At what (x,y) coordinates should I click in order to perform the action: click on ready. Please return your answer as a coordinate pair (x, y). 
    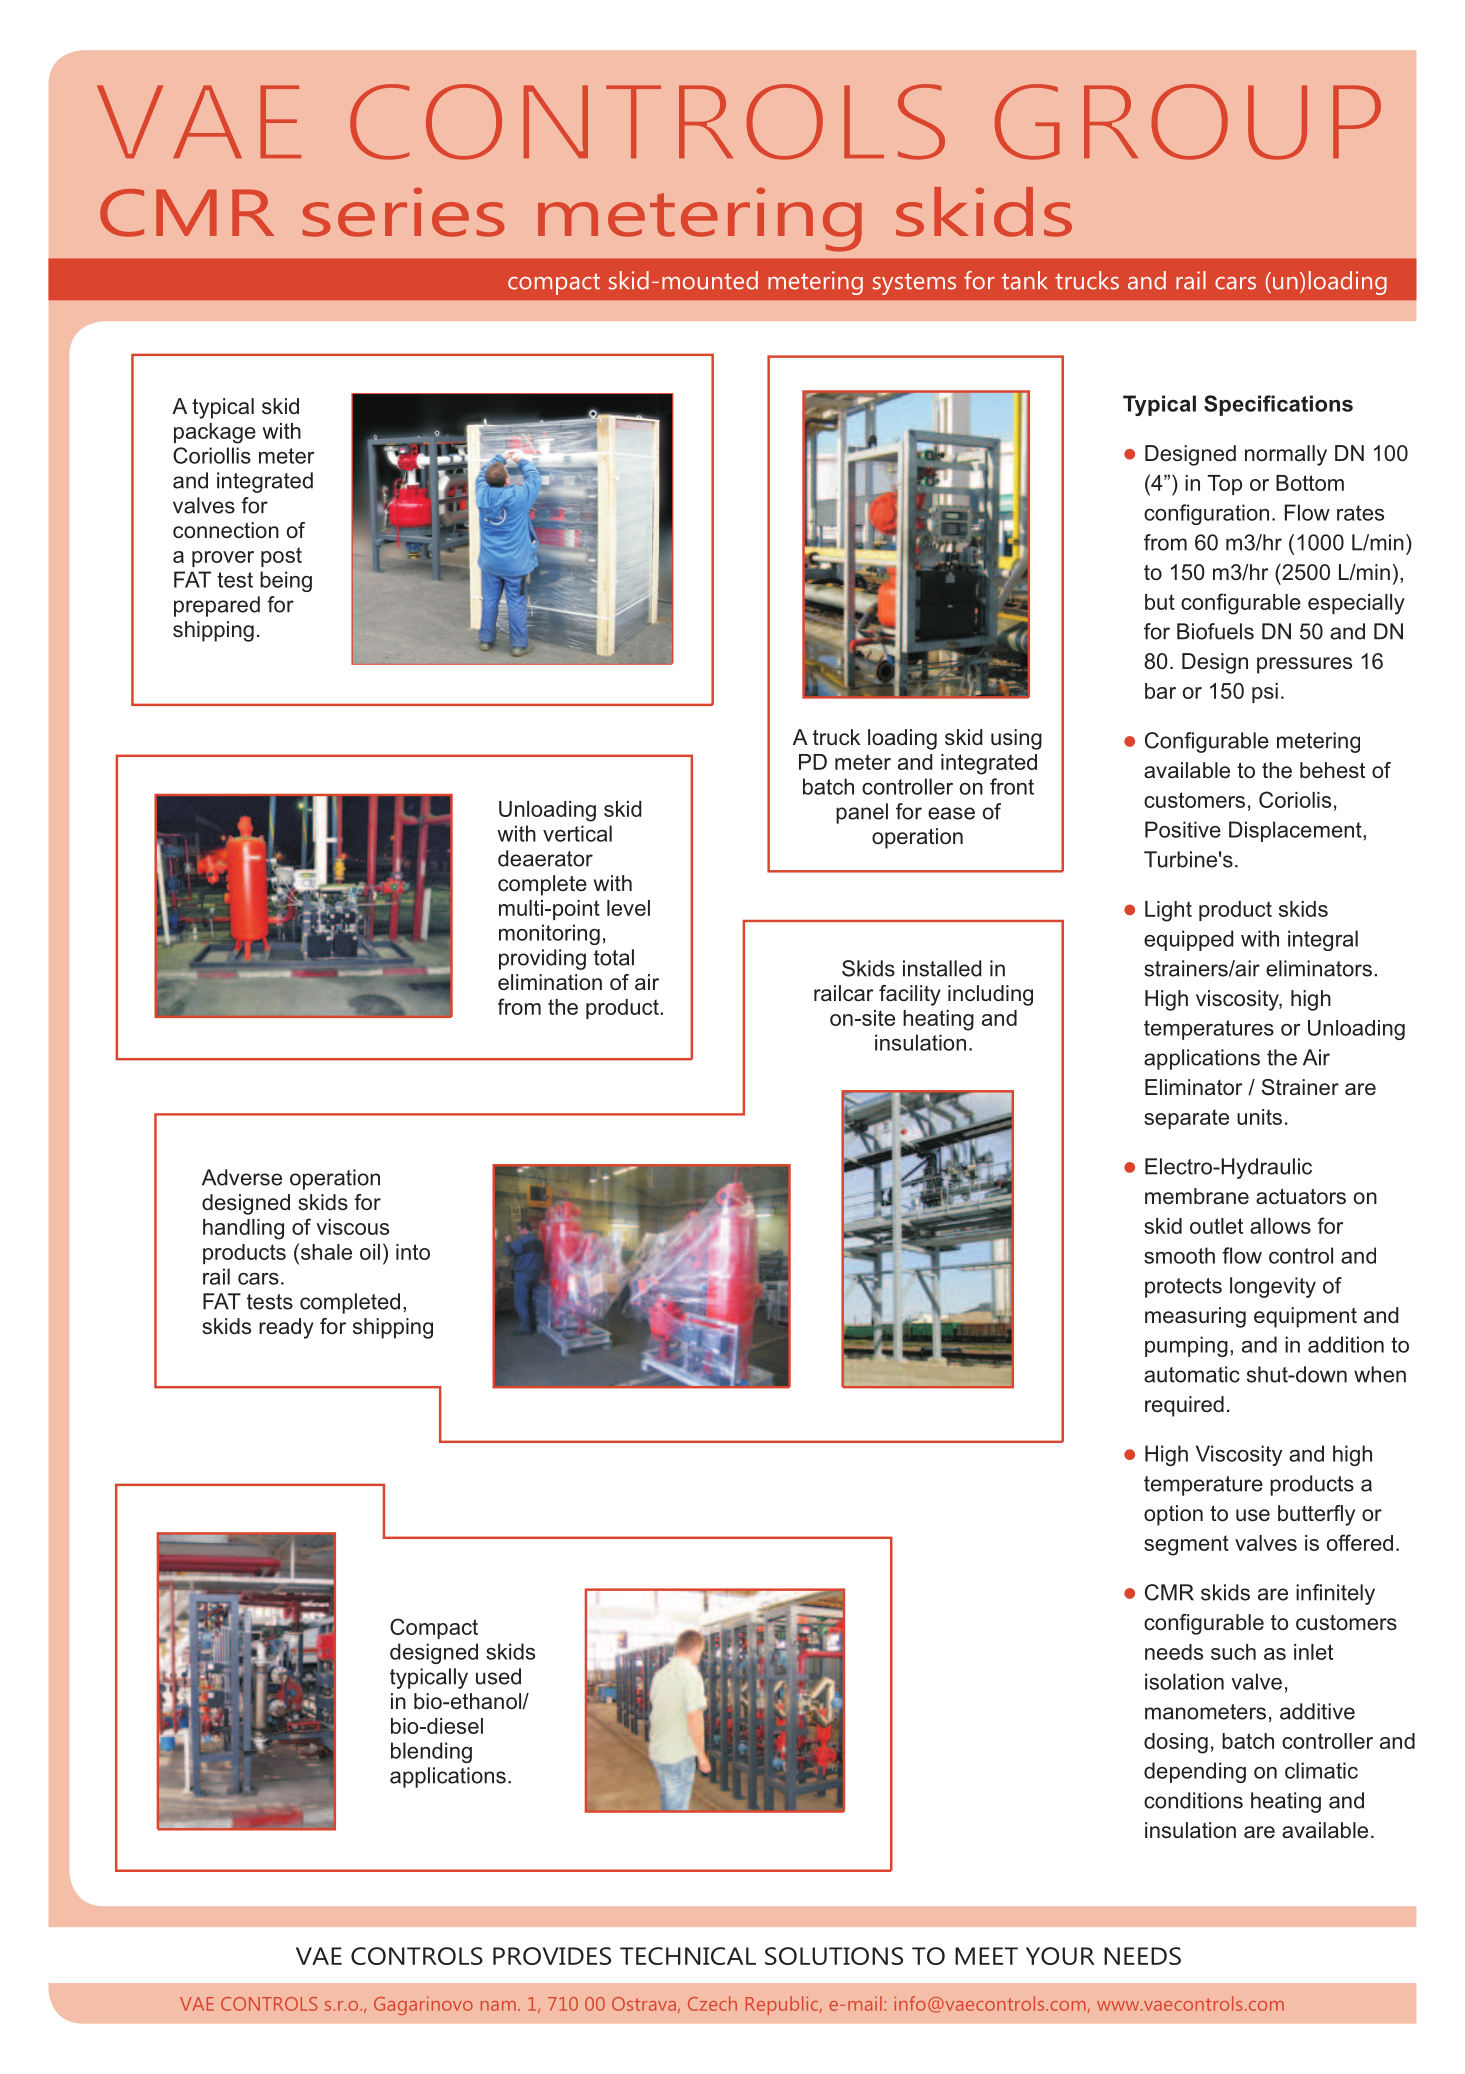
    Looking at the image, I should click on (286, 1328).
